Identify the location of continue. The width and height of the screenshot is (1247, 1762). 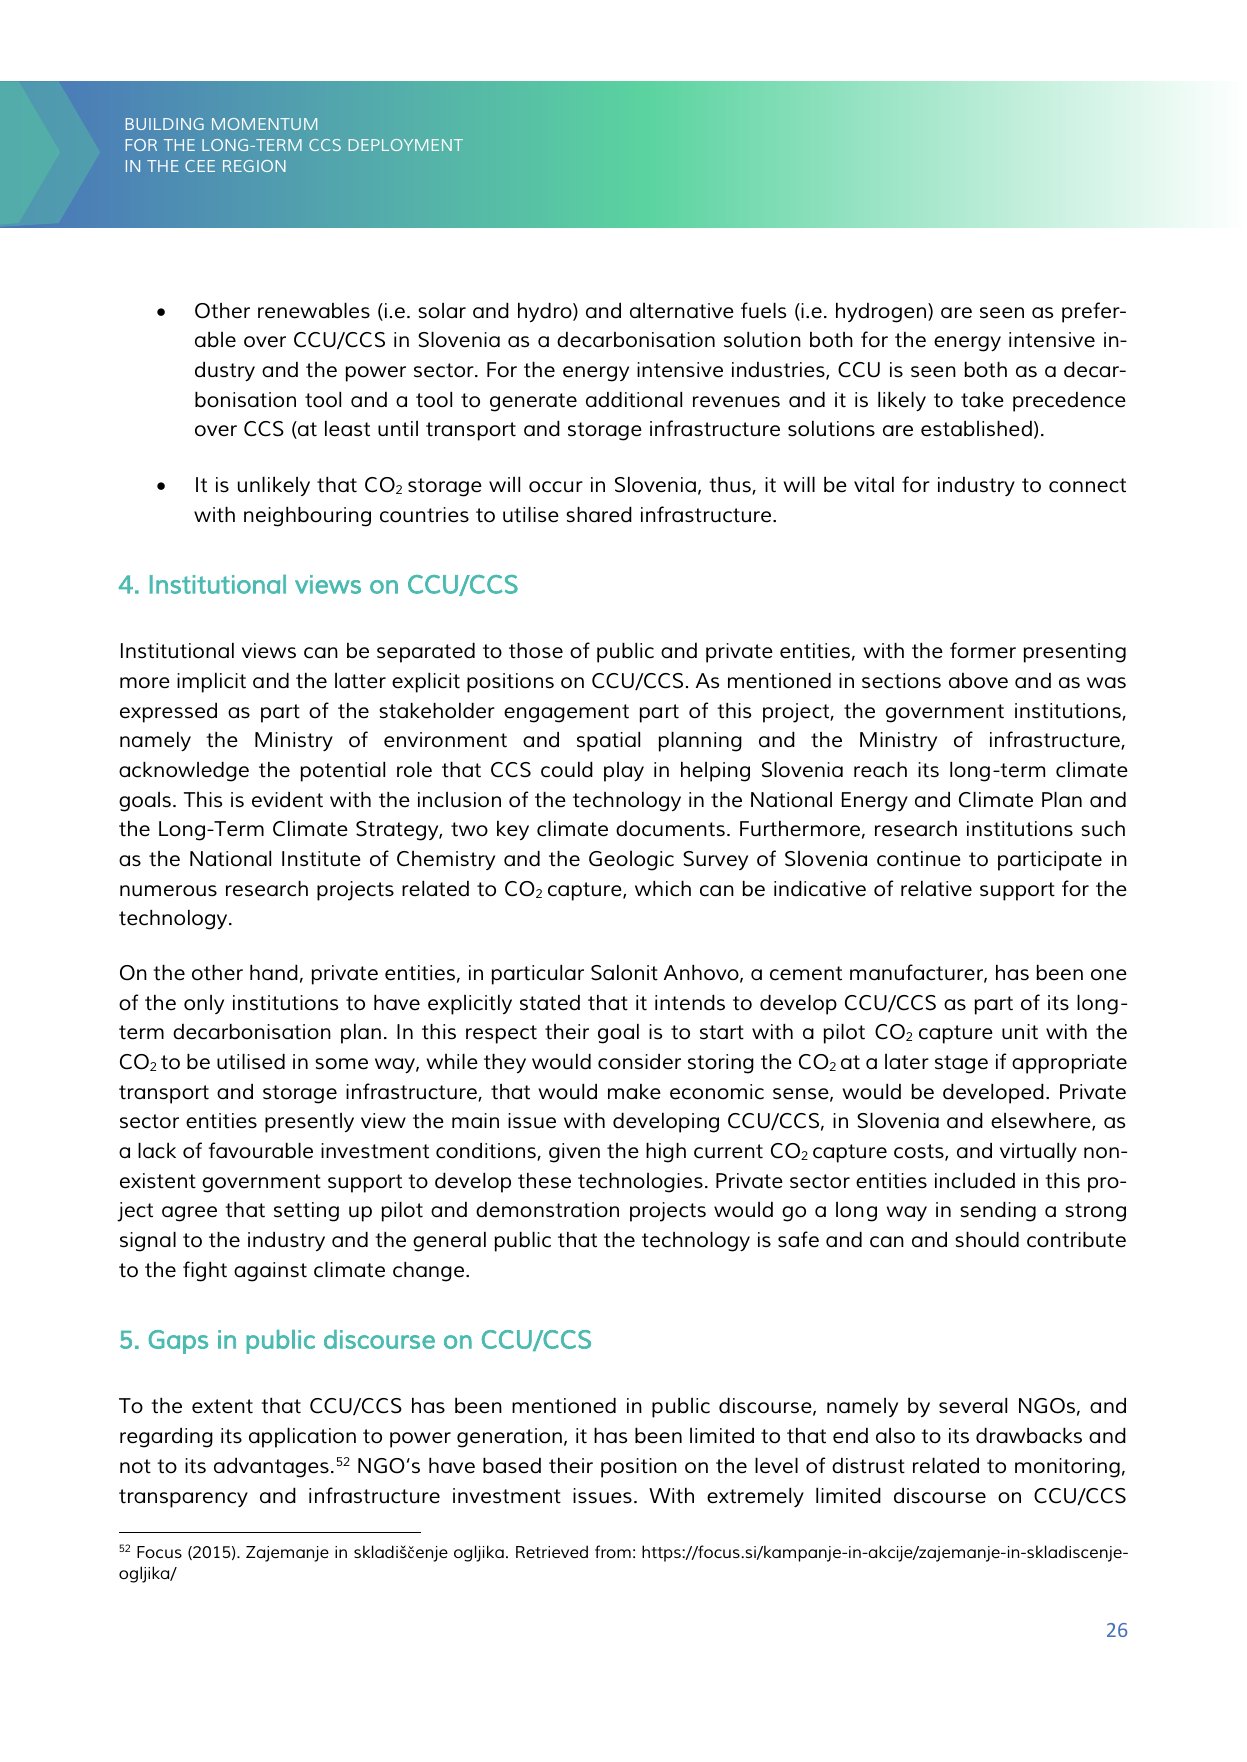
(919, 859).
